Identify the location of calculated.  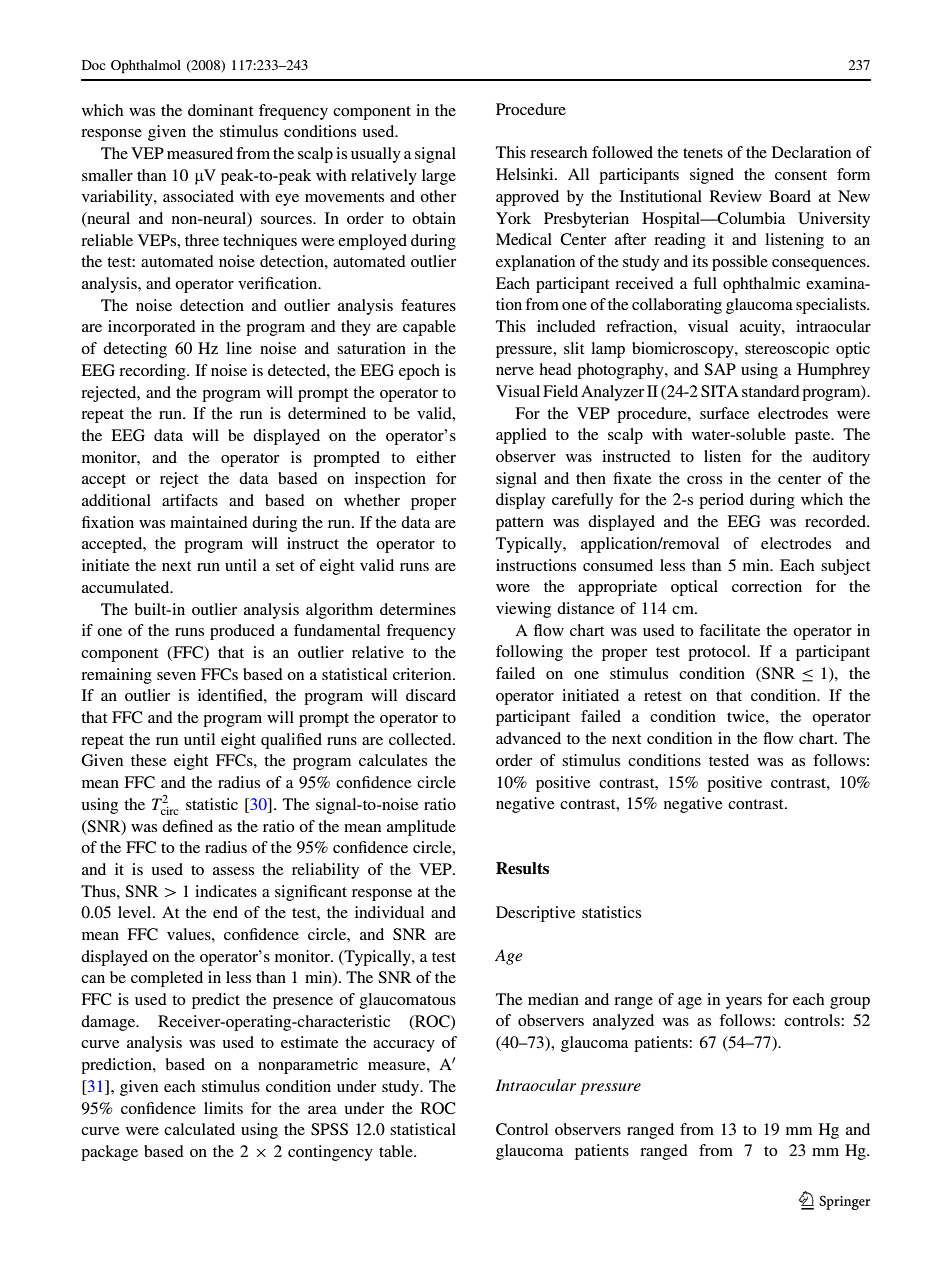
(199, 1129).
